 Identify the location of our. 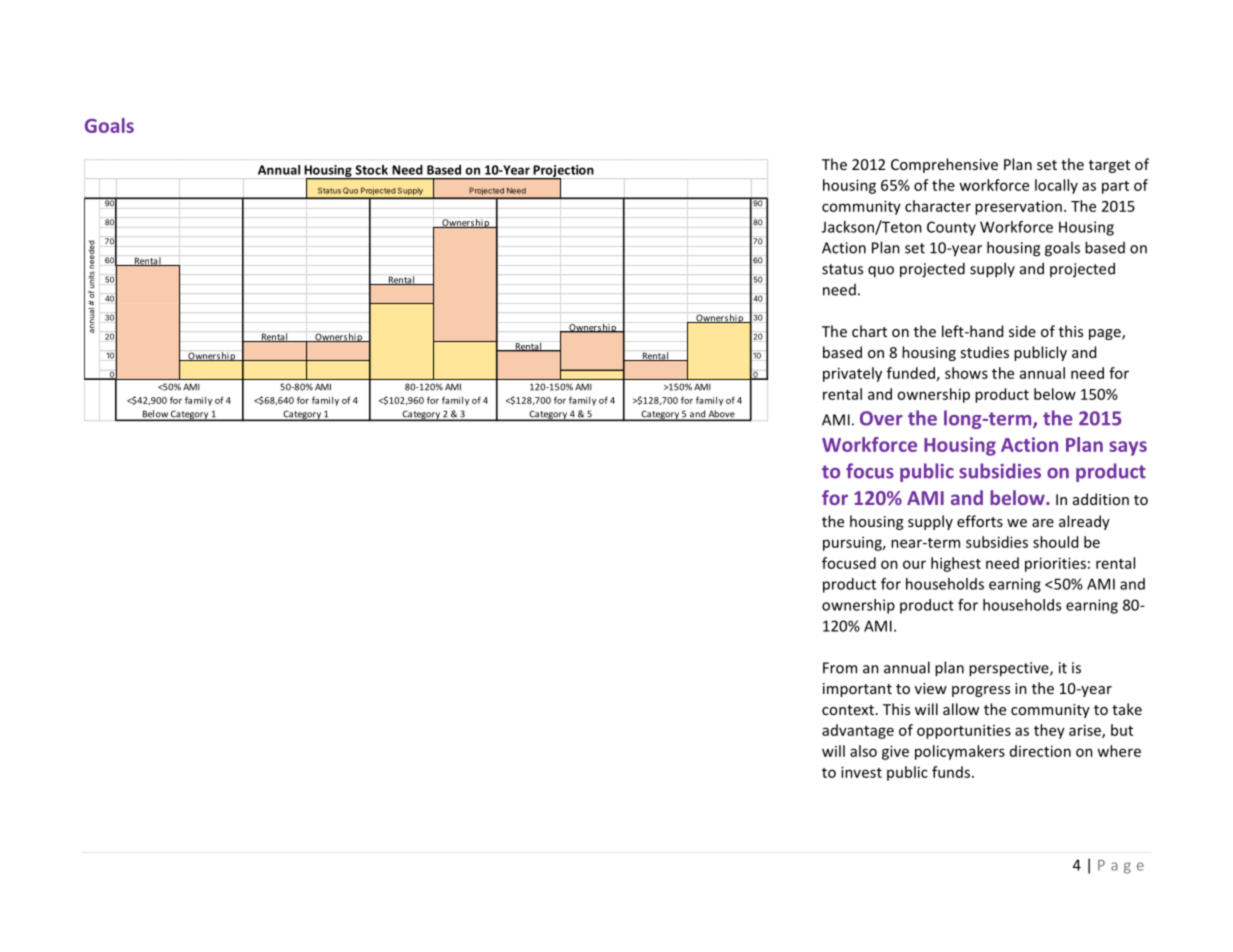
(914, 564).
